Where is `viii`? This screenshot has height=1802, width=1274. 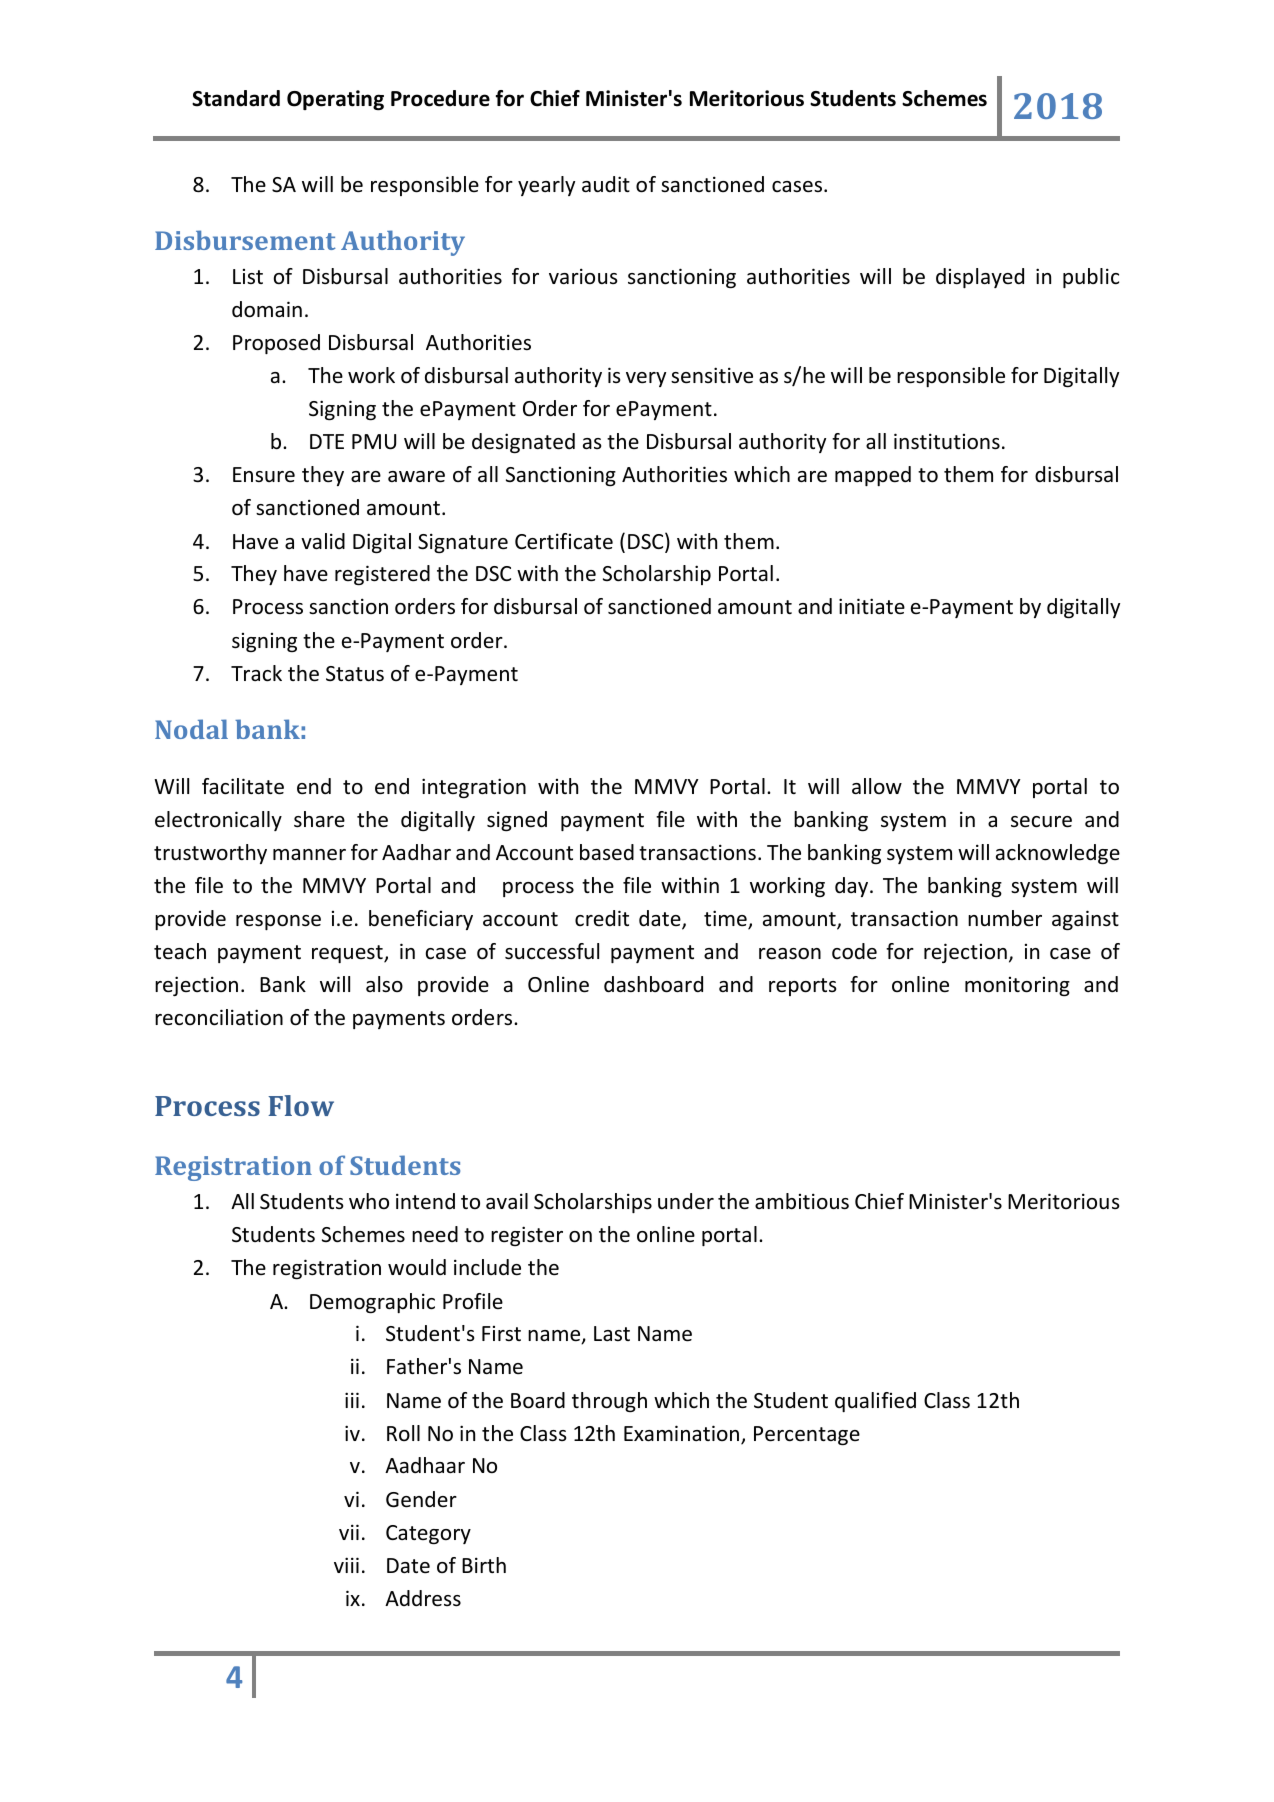 viii is located at coordinates (346, 1565).
